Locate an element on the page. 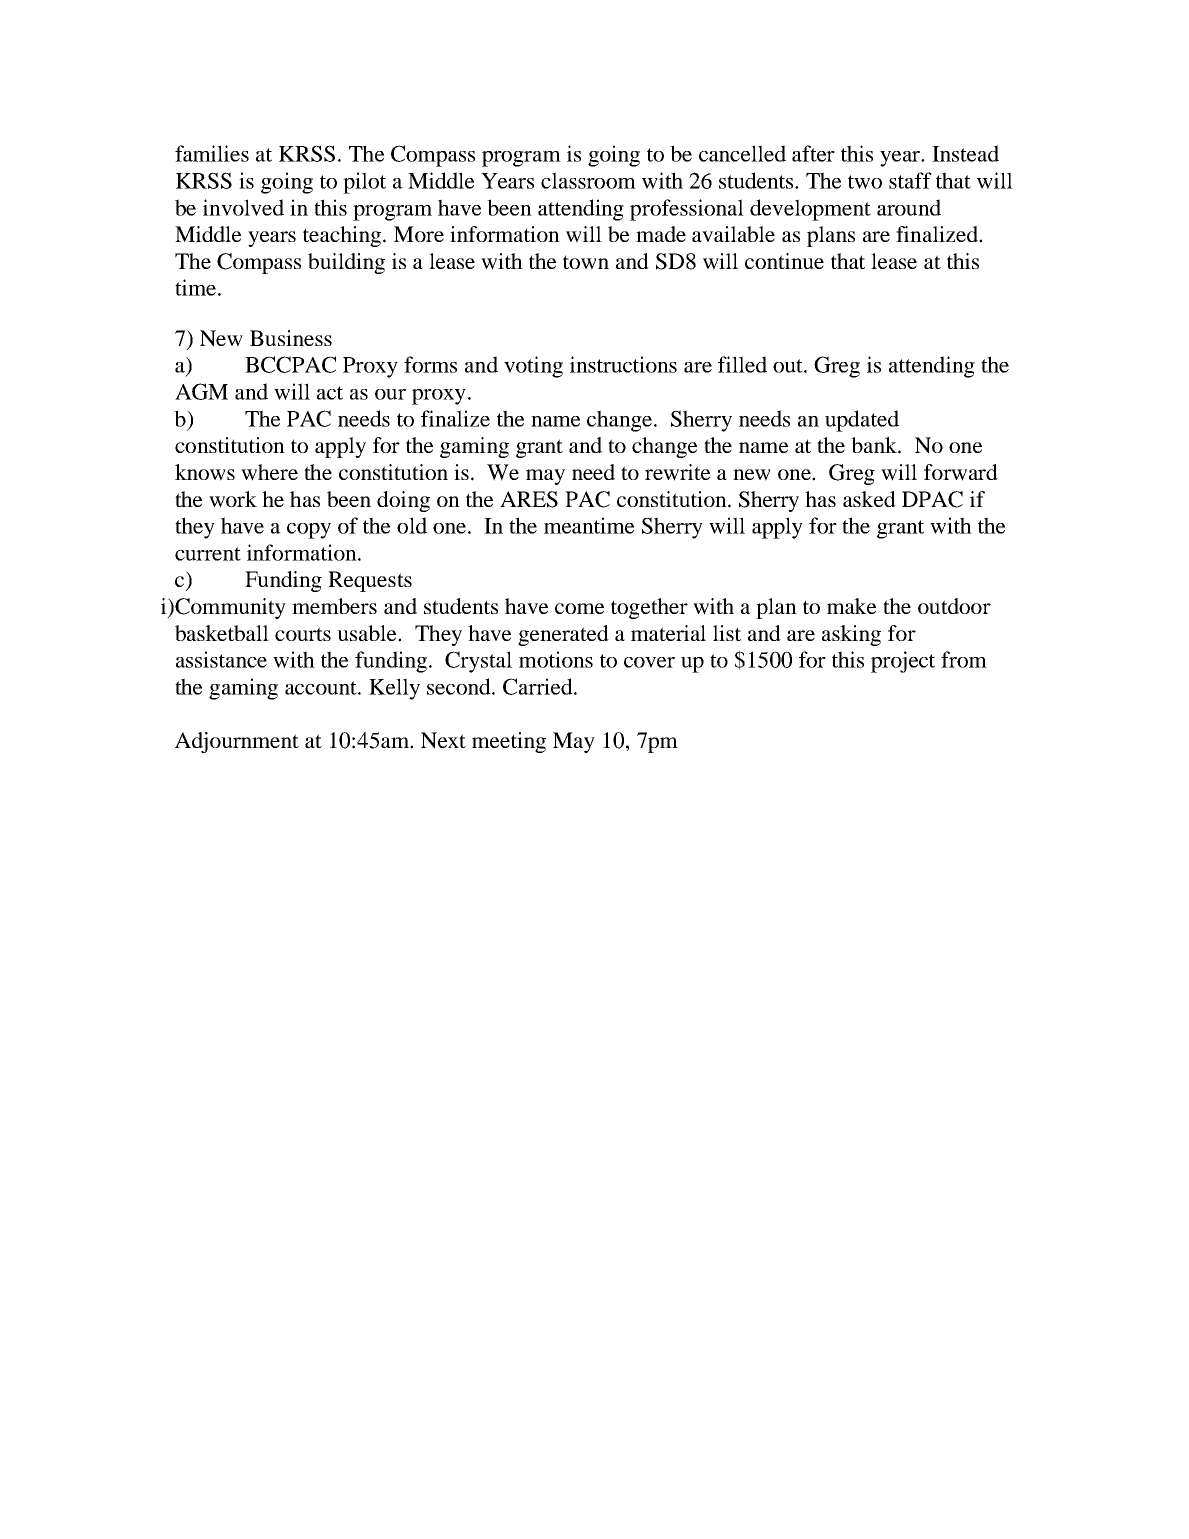  classroom is located at coordinates (588, 180).
